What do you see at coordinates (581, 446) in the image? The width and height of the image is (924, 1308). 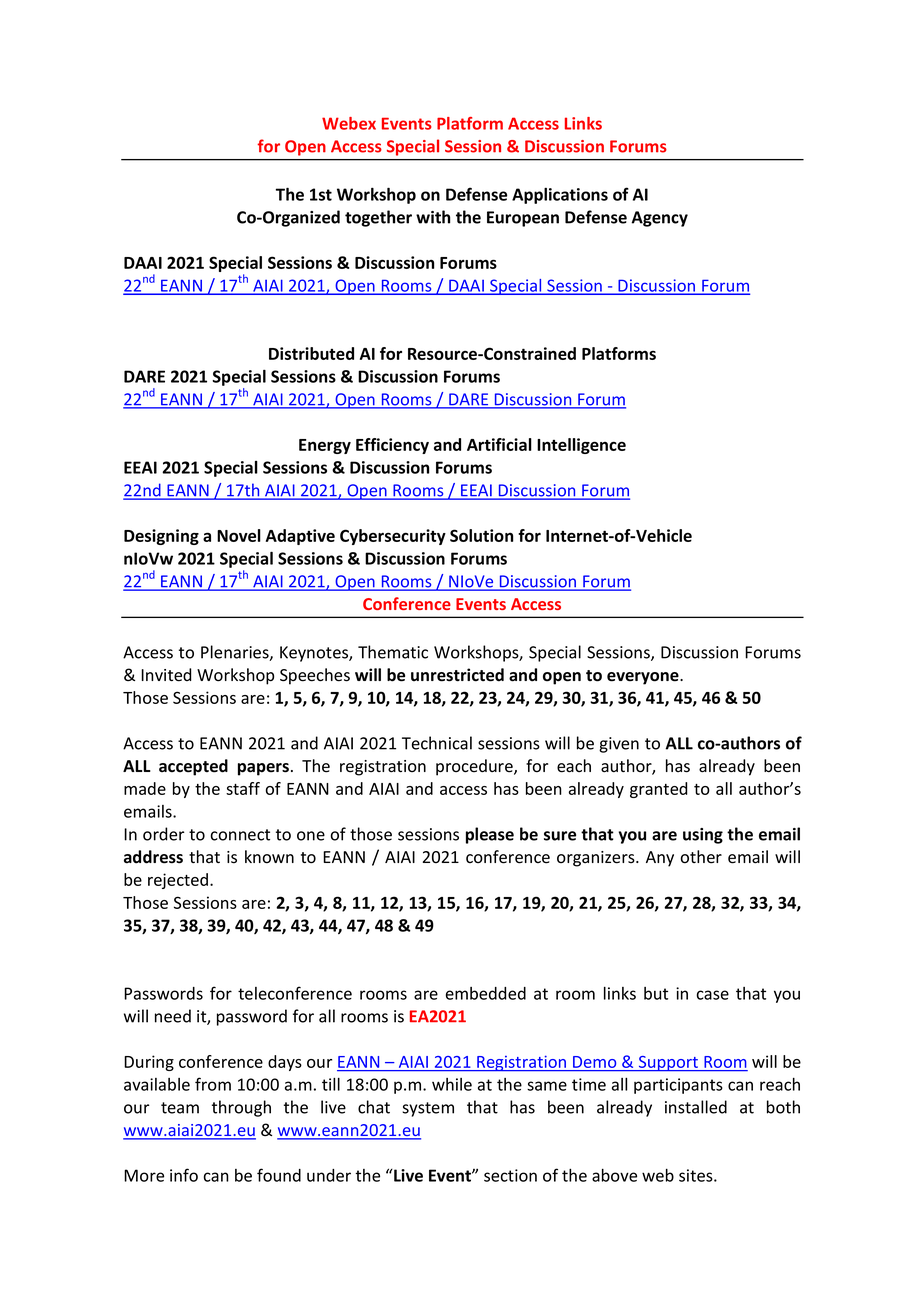 I see `Intelligence` at bounding box center [581, 446].
